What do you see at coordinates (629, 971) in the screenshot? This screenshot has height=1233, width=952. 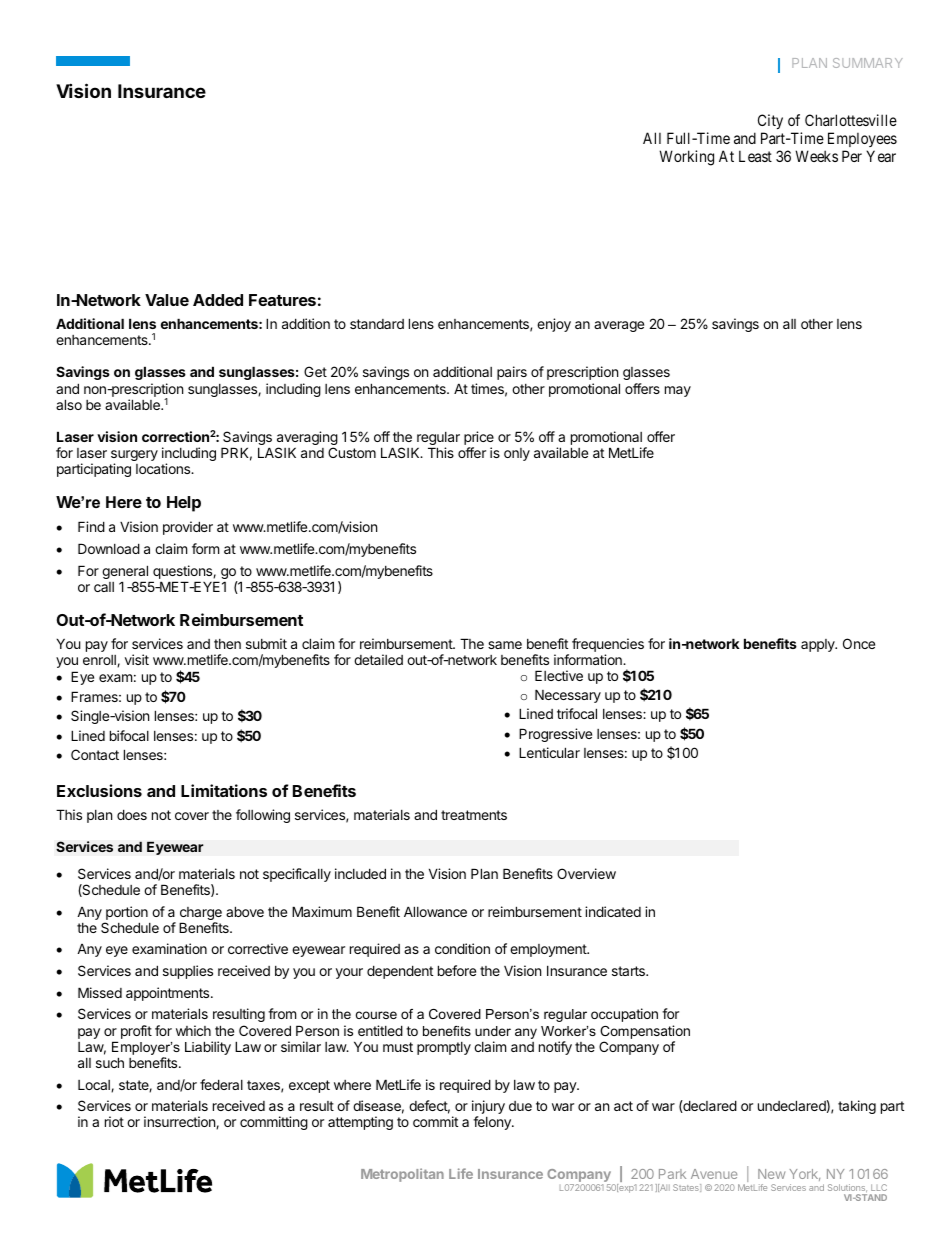 I see `starts` at bounding box center [629, 971].
